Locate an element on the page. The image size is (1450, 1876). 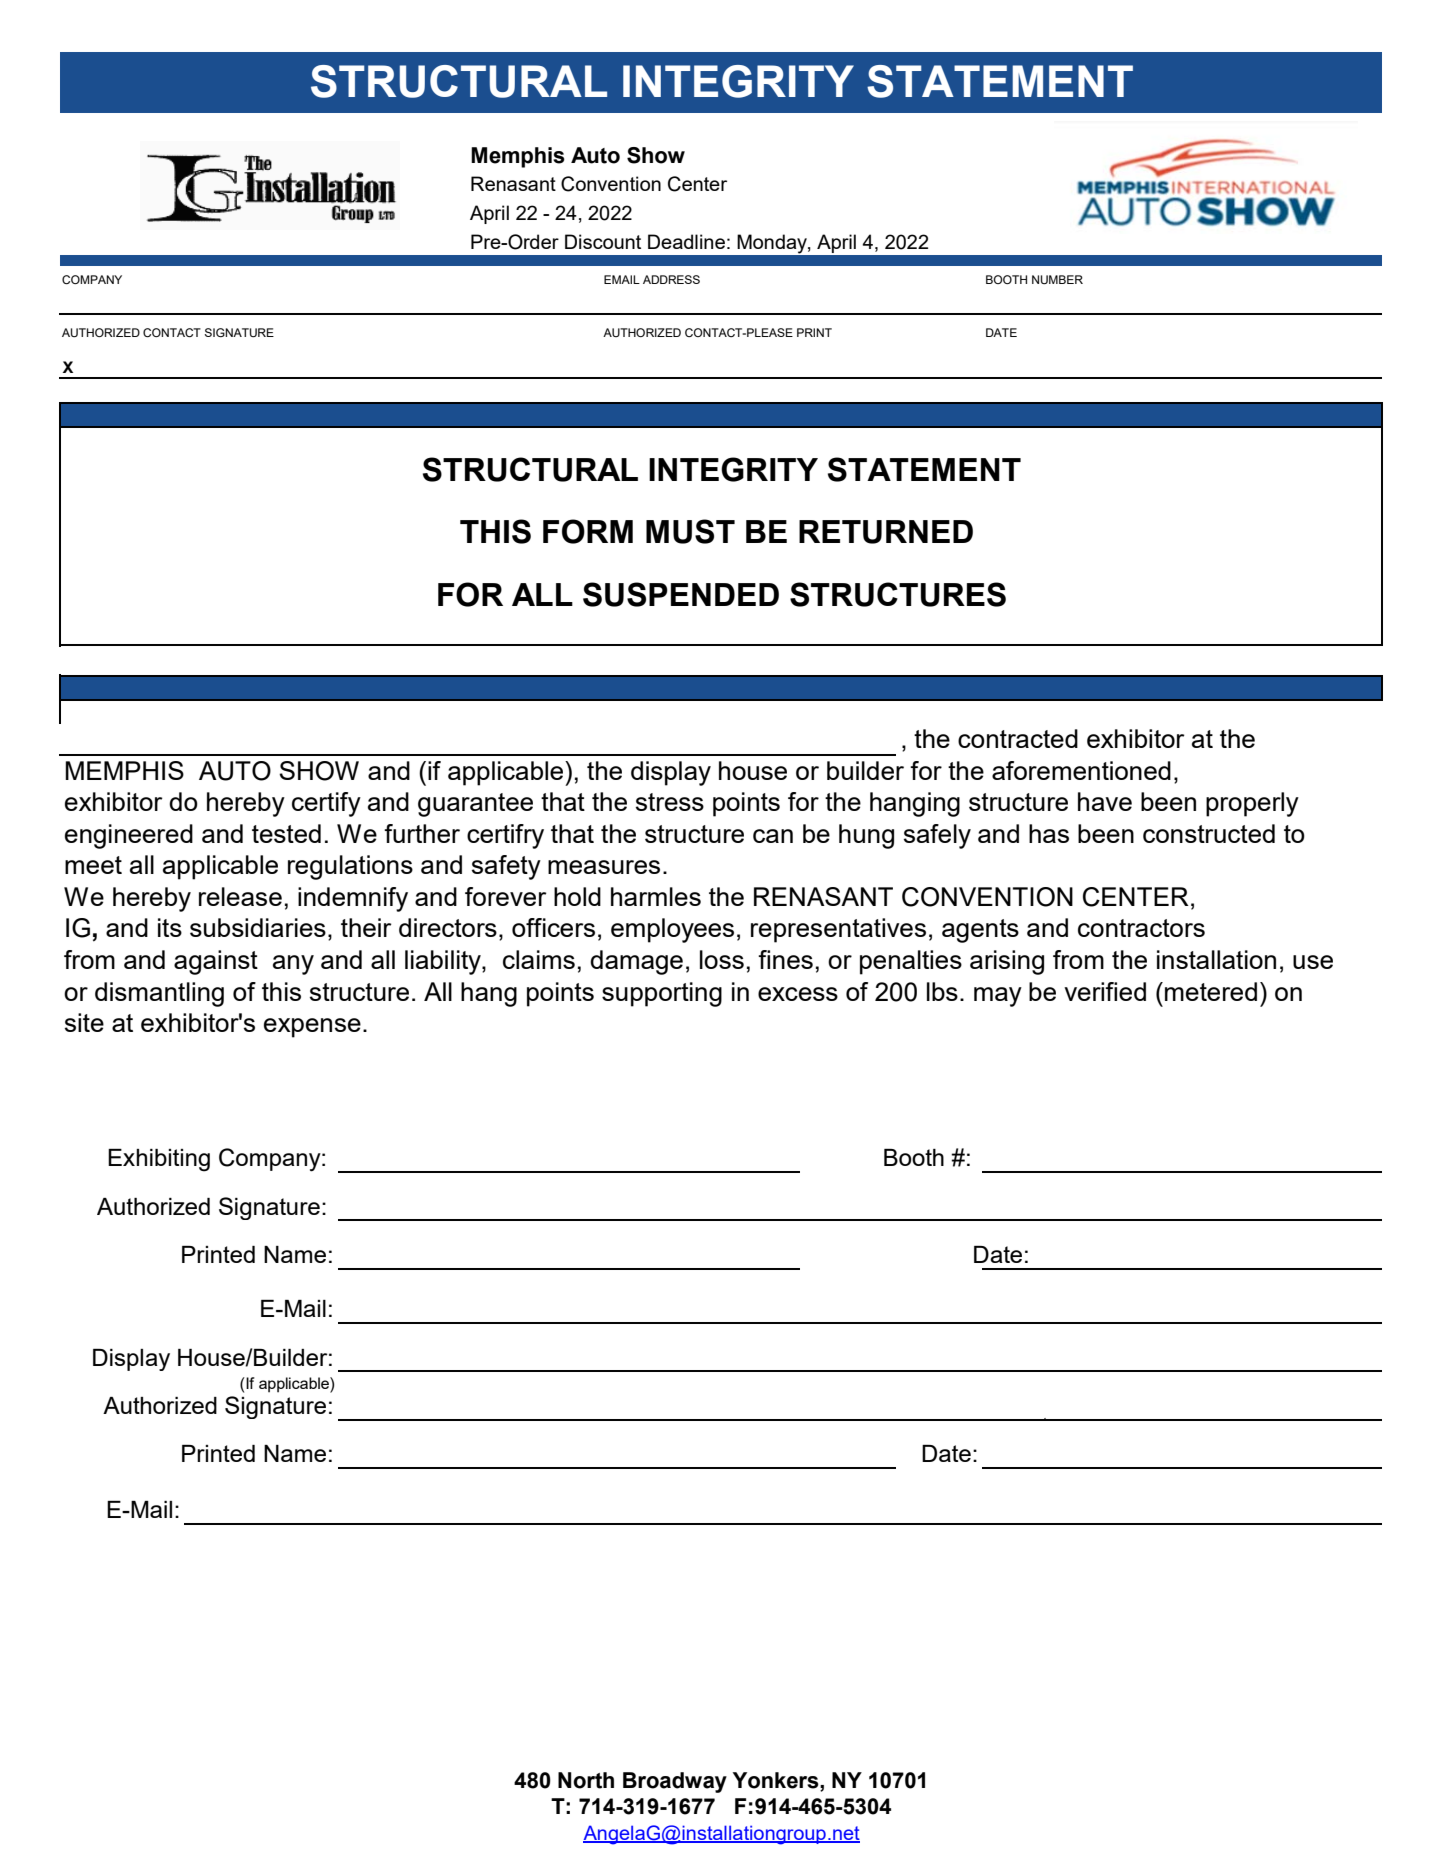
NUMBER is located at coordinates (1057, 279).
